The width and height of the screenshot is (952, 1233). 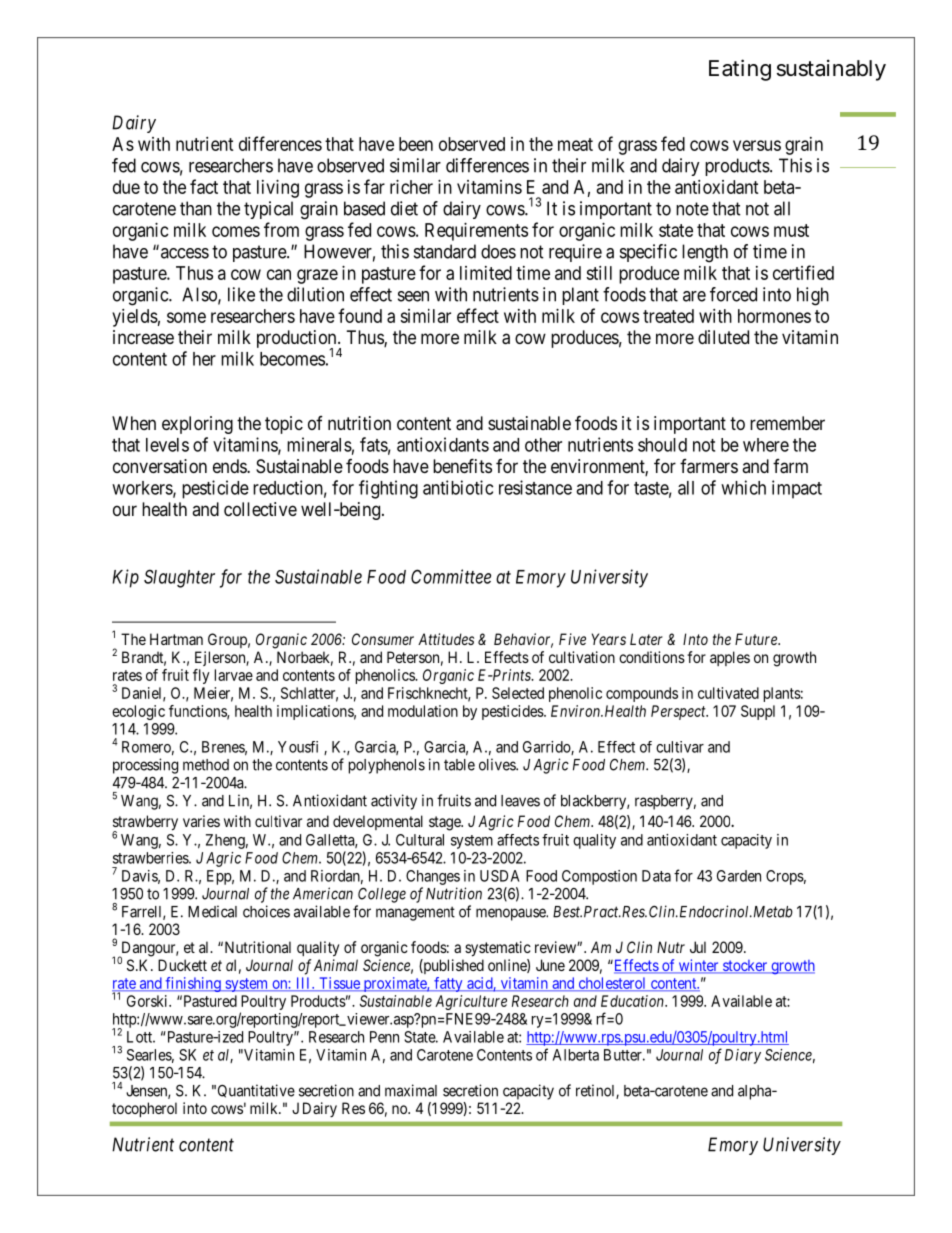 What do you see at coordinates (743, 1056) in the screenshot?
I see `Diary` at bounding box center [743, 1056].
